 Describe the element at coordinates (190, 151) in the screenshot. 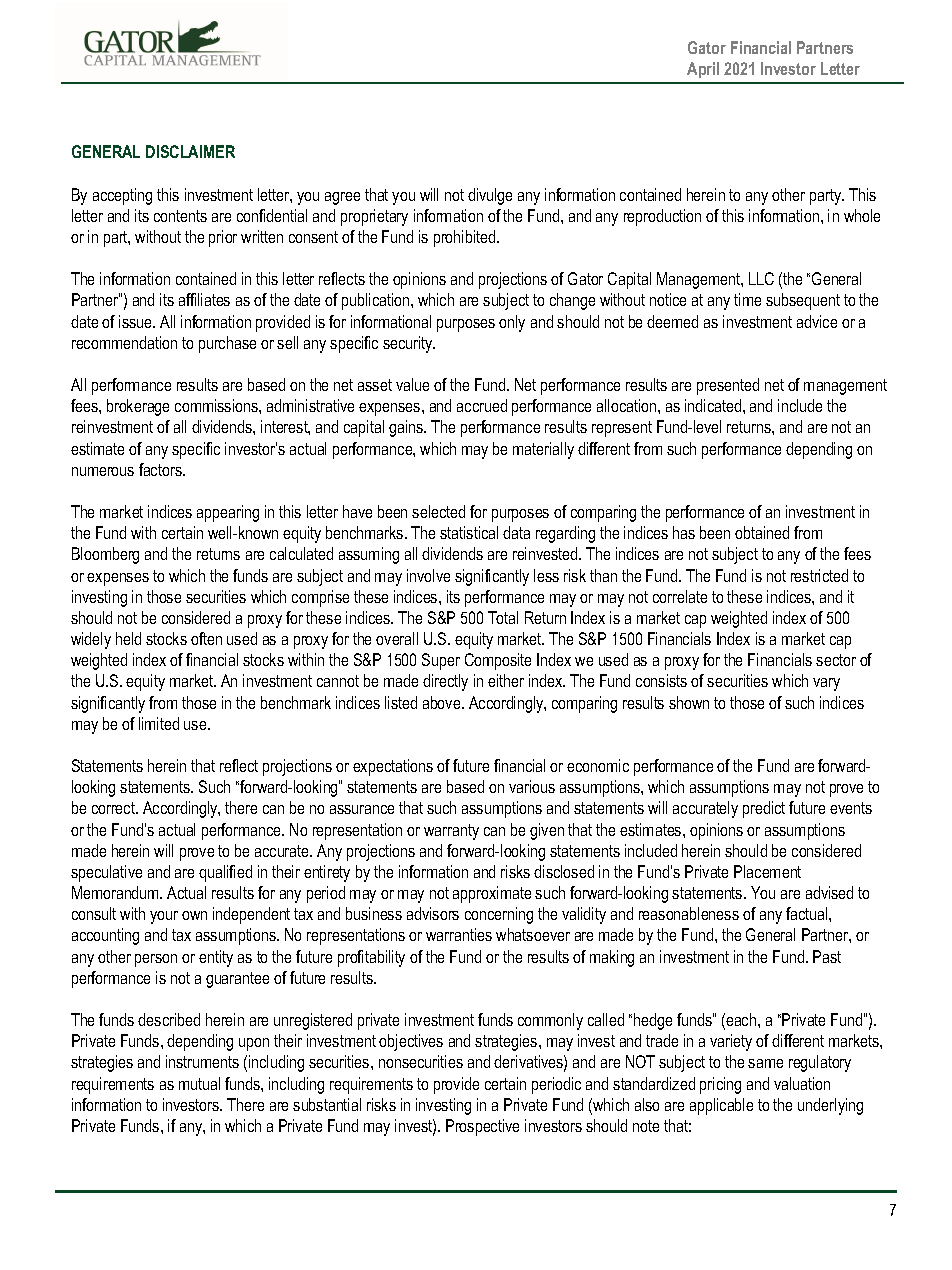

I see `DISCLAIMER` at that location.
